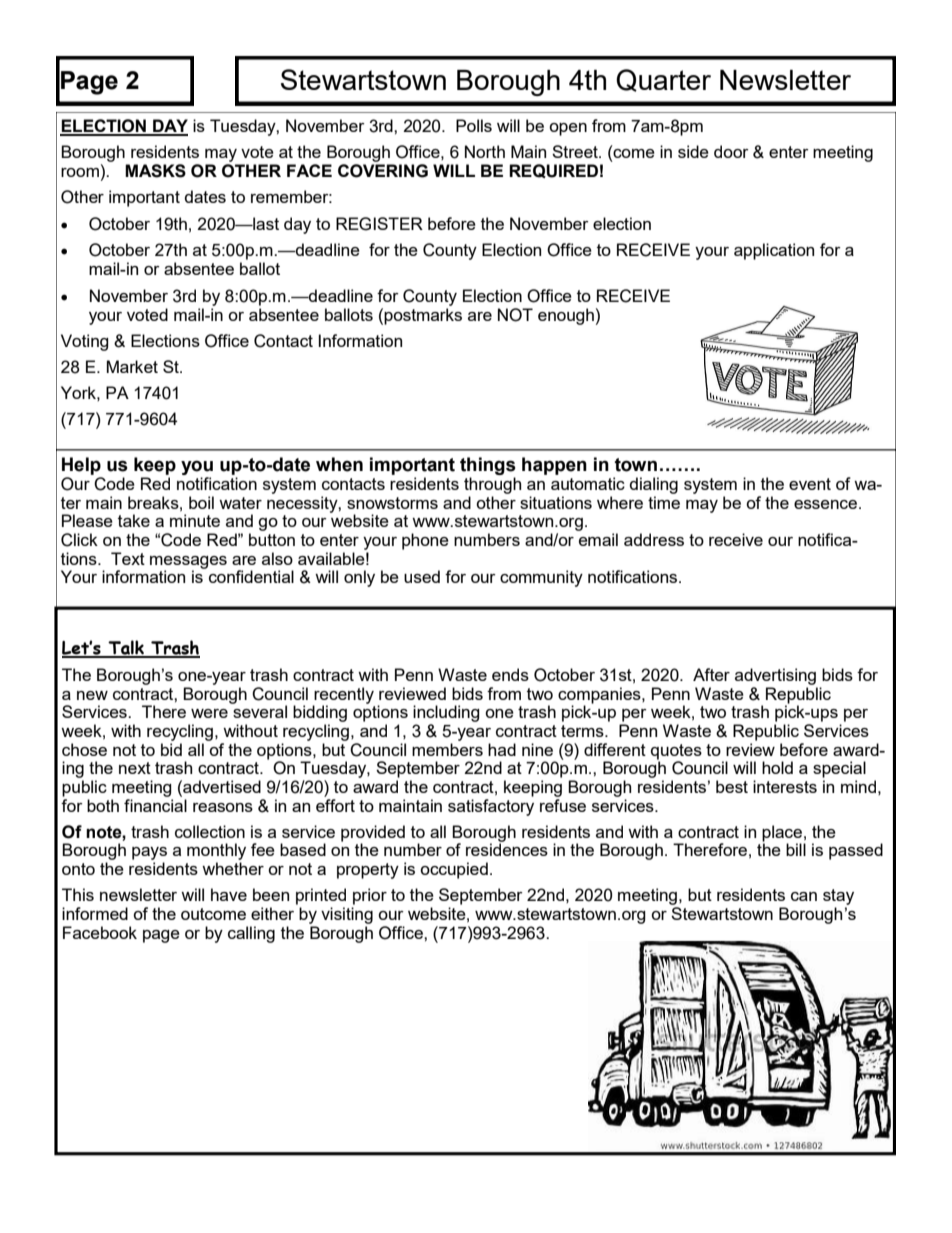 This screenshot has height=1233, width=952. I want to click on application, so click(774, 251).
